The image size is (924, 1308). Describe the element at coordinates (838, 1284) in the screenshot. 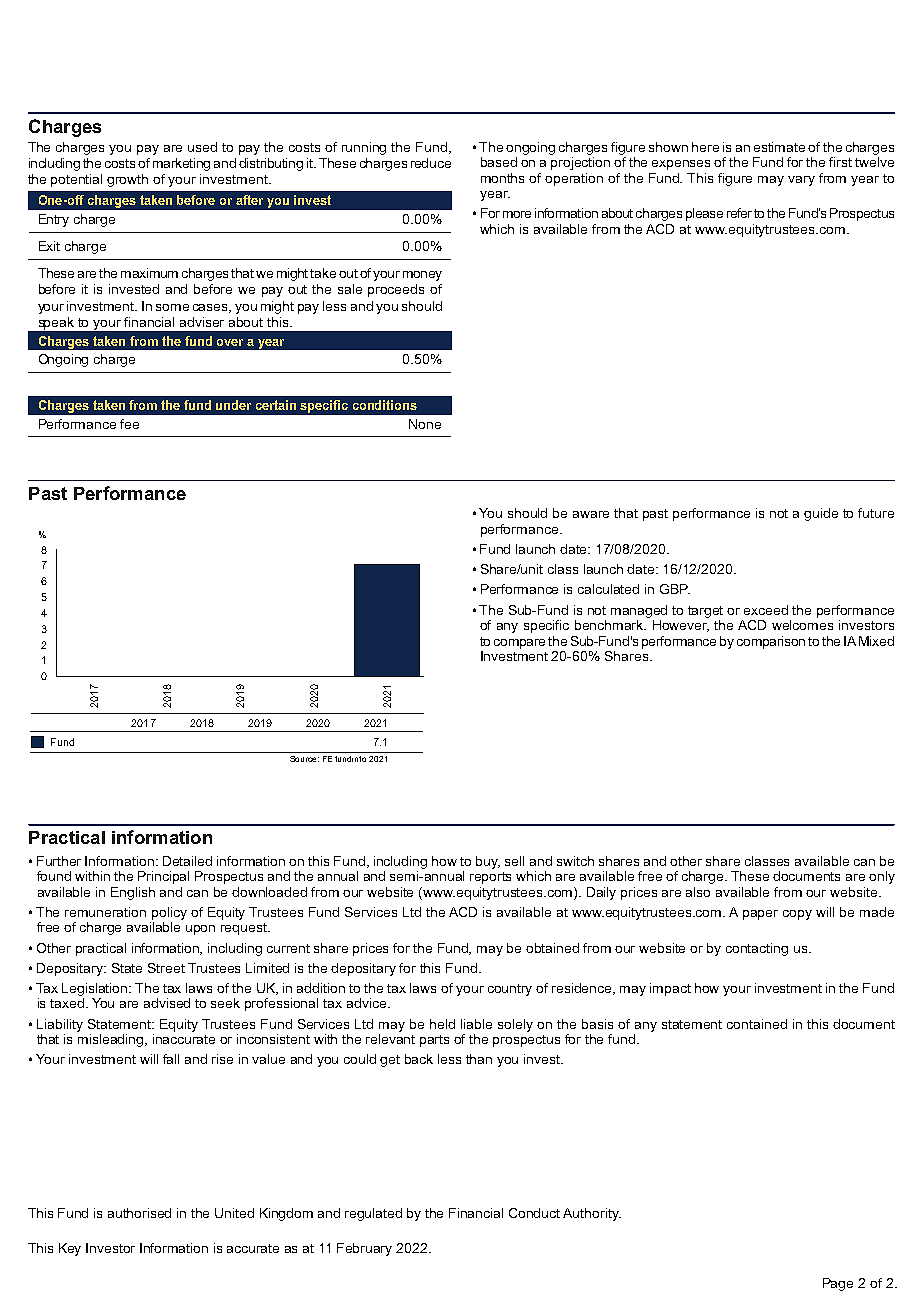

I see `Page` at that location.
